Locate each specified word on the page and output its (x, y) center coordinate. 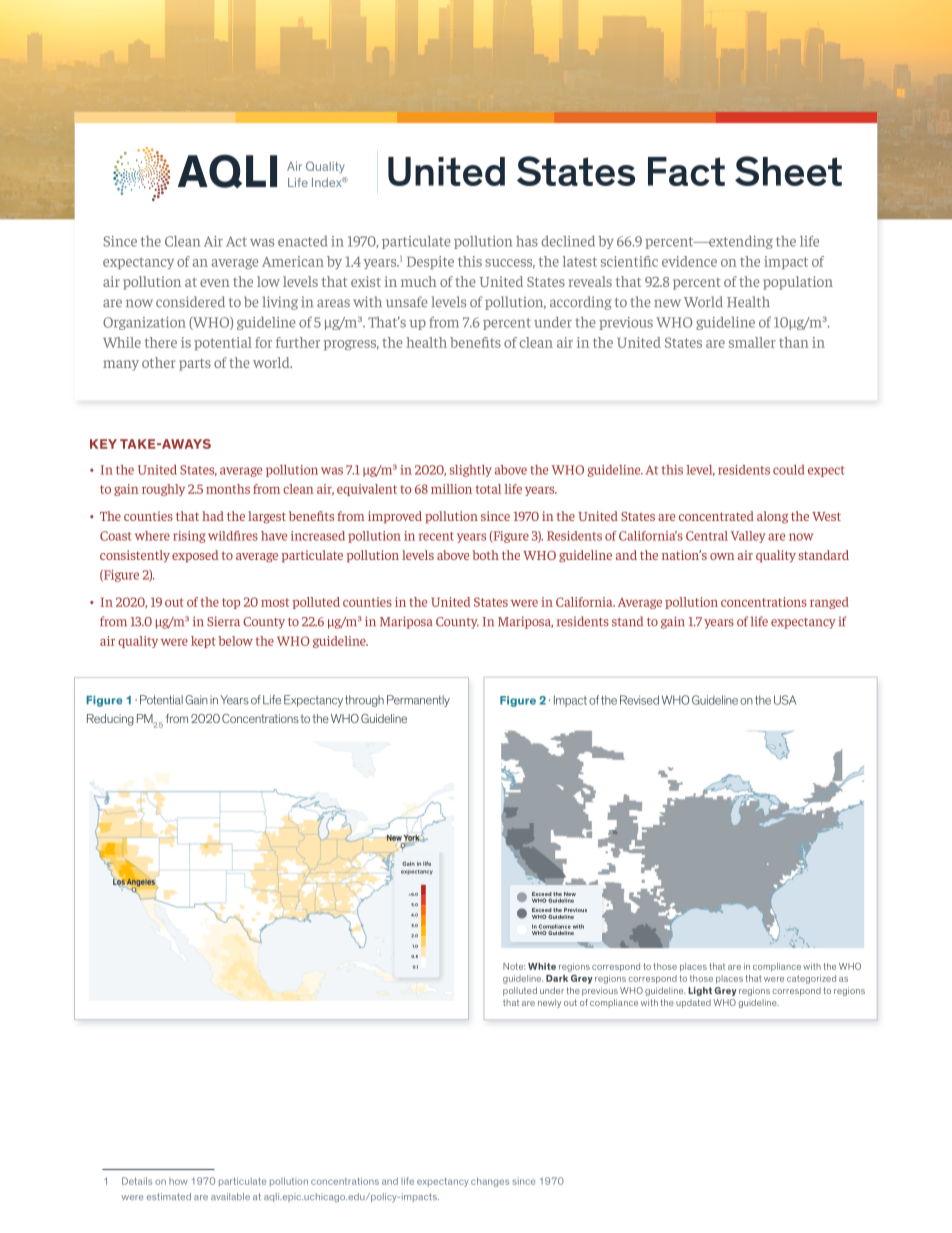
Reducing (110, 720)
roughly (163, 490)
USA (785, 700)
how (178, 1181)
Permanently (418, 701)
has (527, 241)
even (215, 283)
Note (514, 966)
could (788, 470)
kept (203, 642)
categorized (811, 979)
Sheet (788, 171)
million (451, 489)
